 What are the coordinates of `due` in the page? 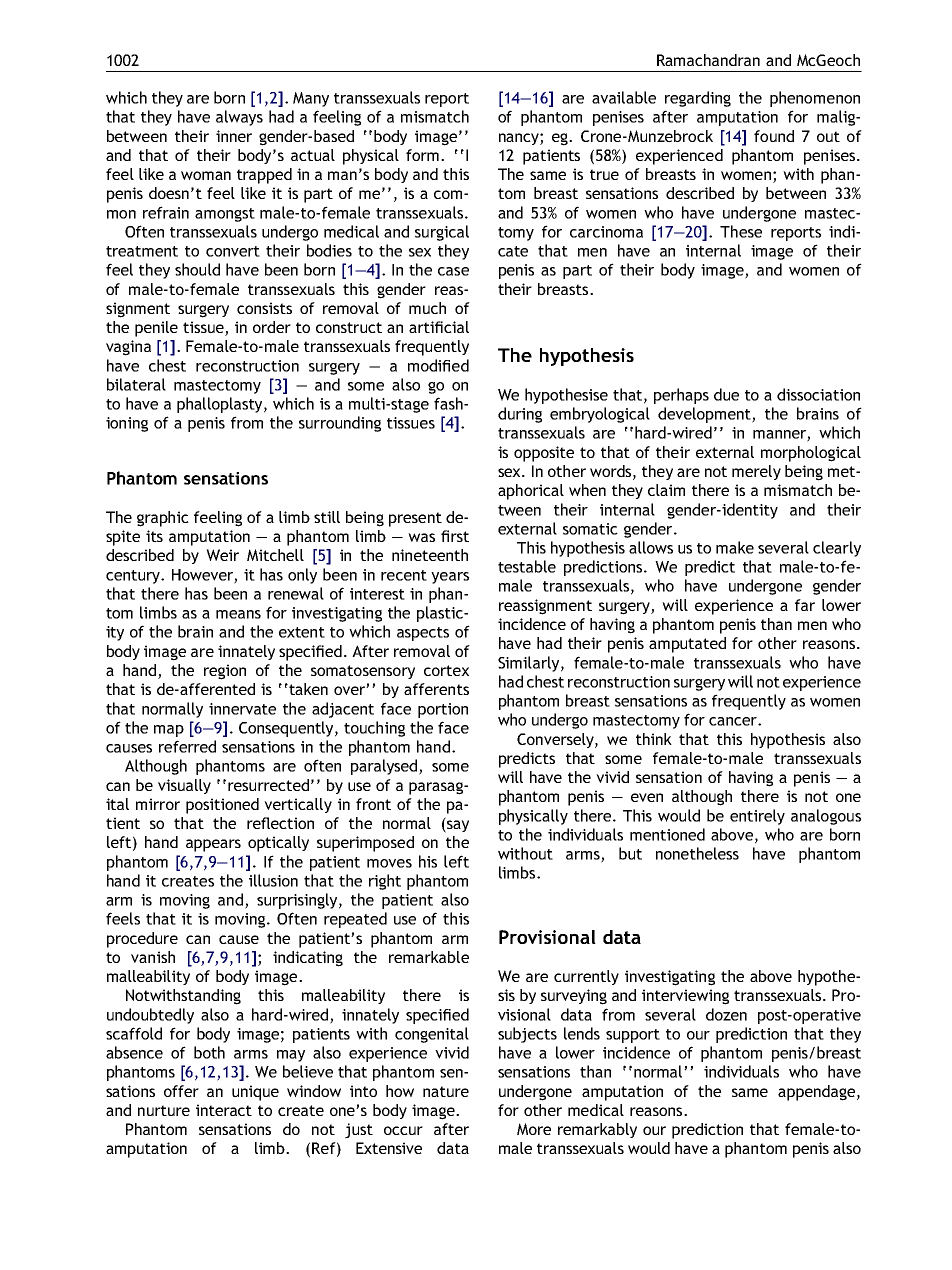 It's located at (726, 394).
